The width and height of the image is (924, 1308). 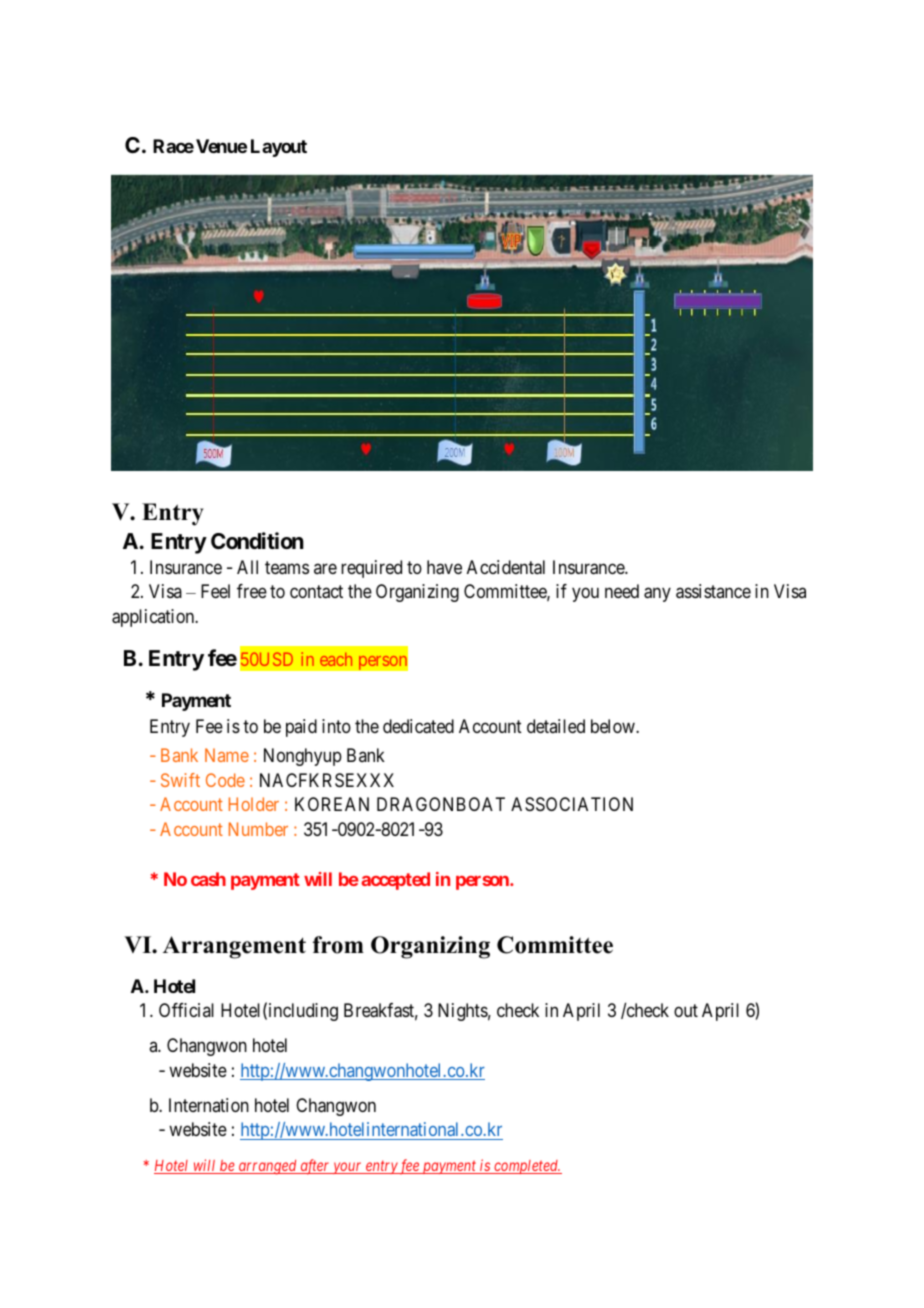 I want to click on dedicated, so click(x=418, y=726).
